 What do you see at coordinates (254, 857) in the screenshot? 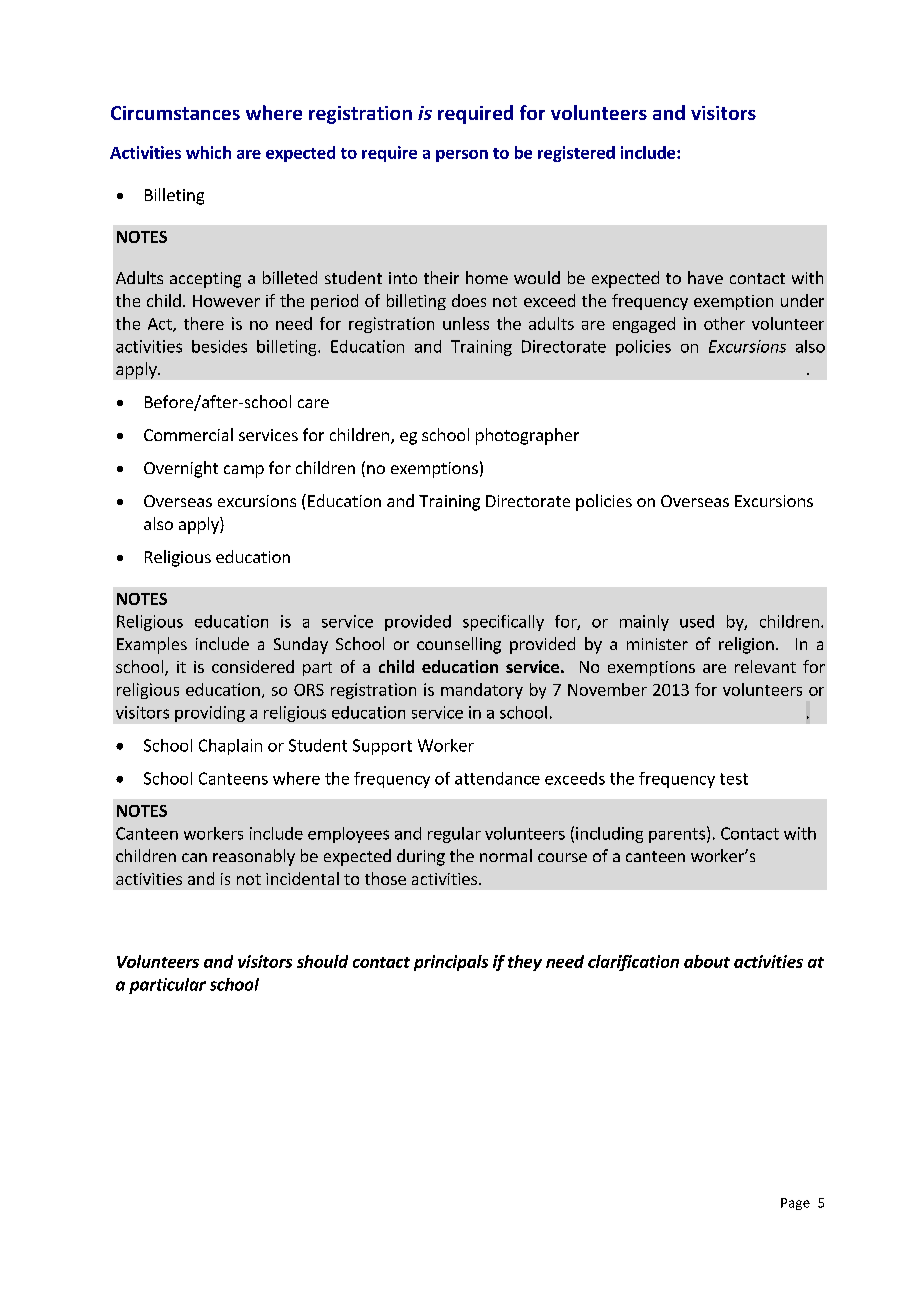
I see `reasonably` at bounding box center [254, 857].
